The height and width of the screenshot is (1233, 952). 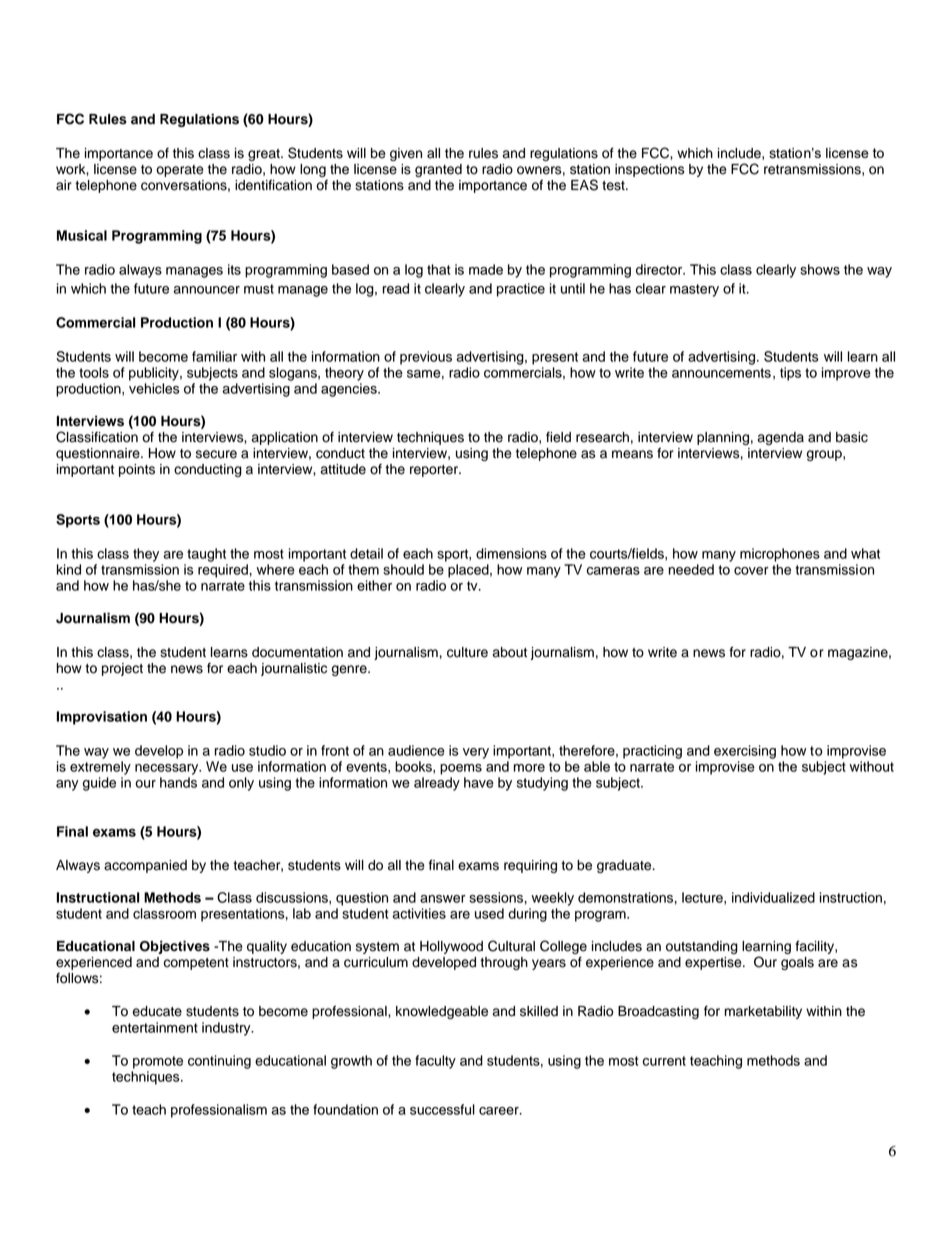 I want to click on granted, so click(x=438, y=170).
